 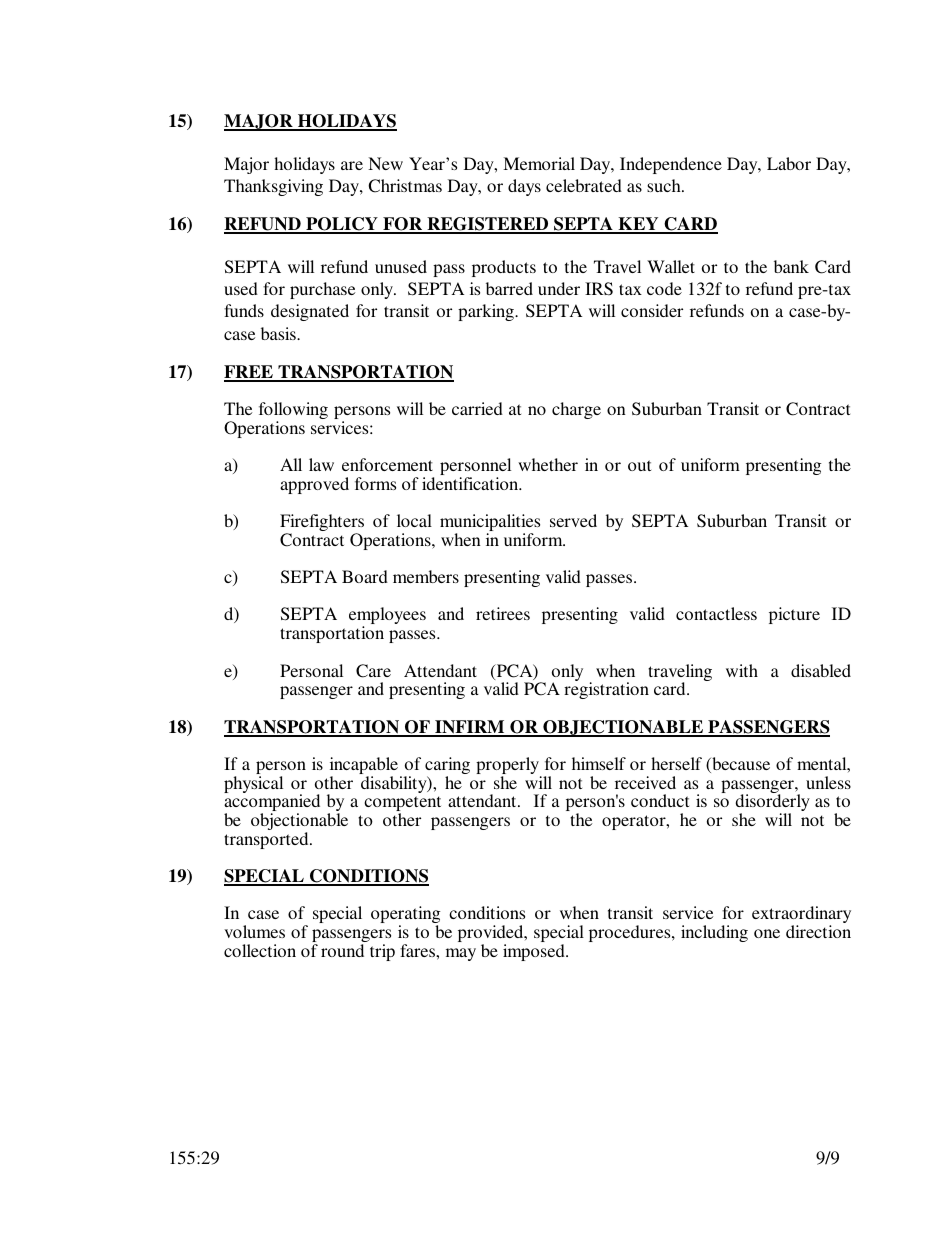 What do you see at coordinates (273, 187) in the image?
I see `Thanksgiving` at bounding box center [273, 187].
